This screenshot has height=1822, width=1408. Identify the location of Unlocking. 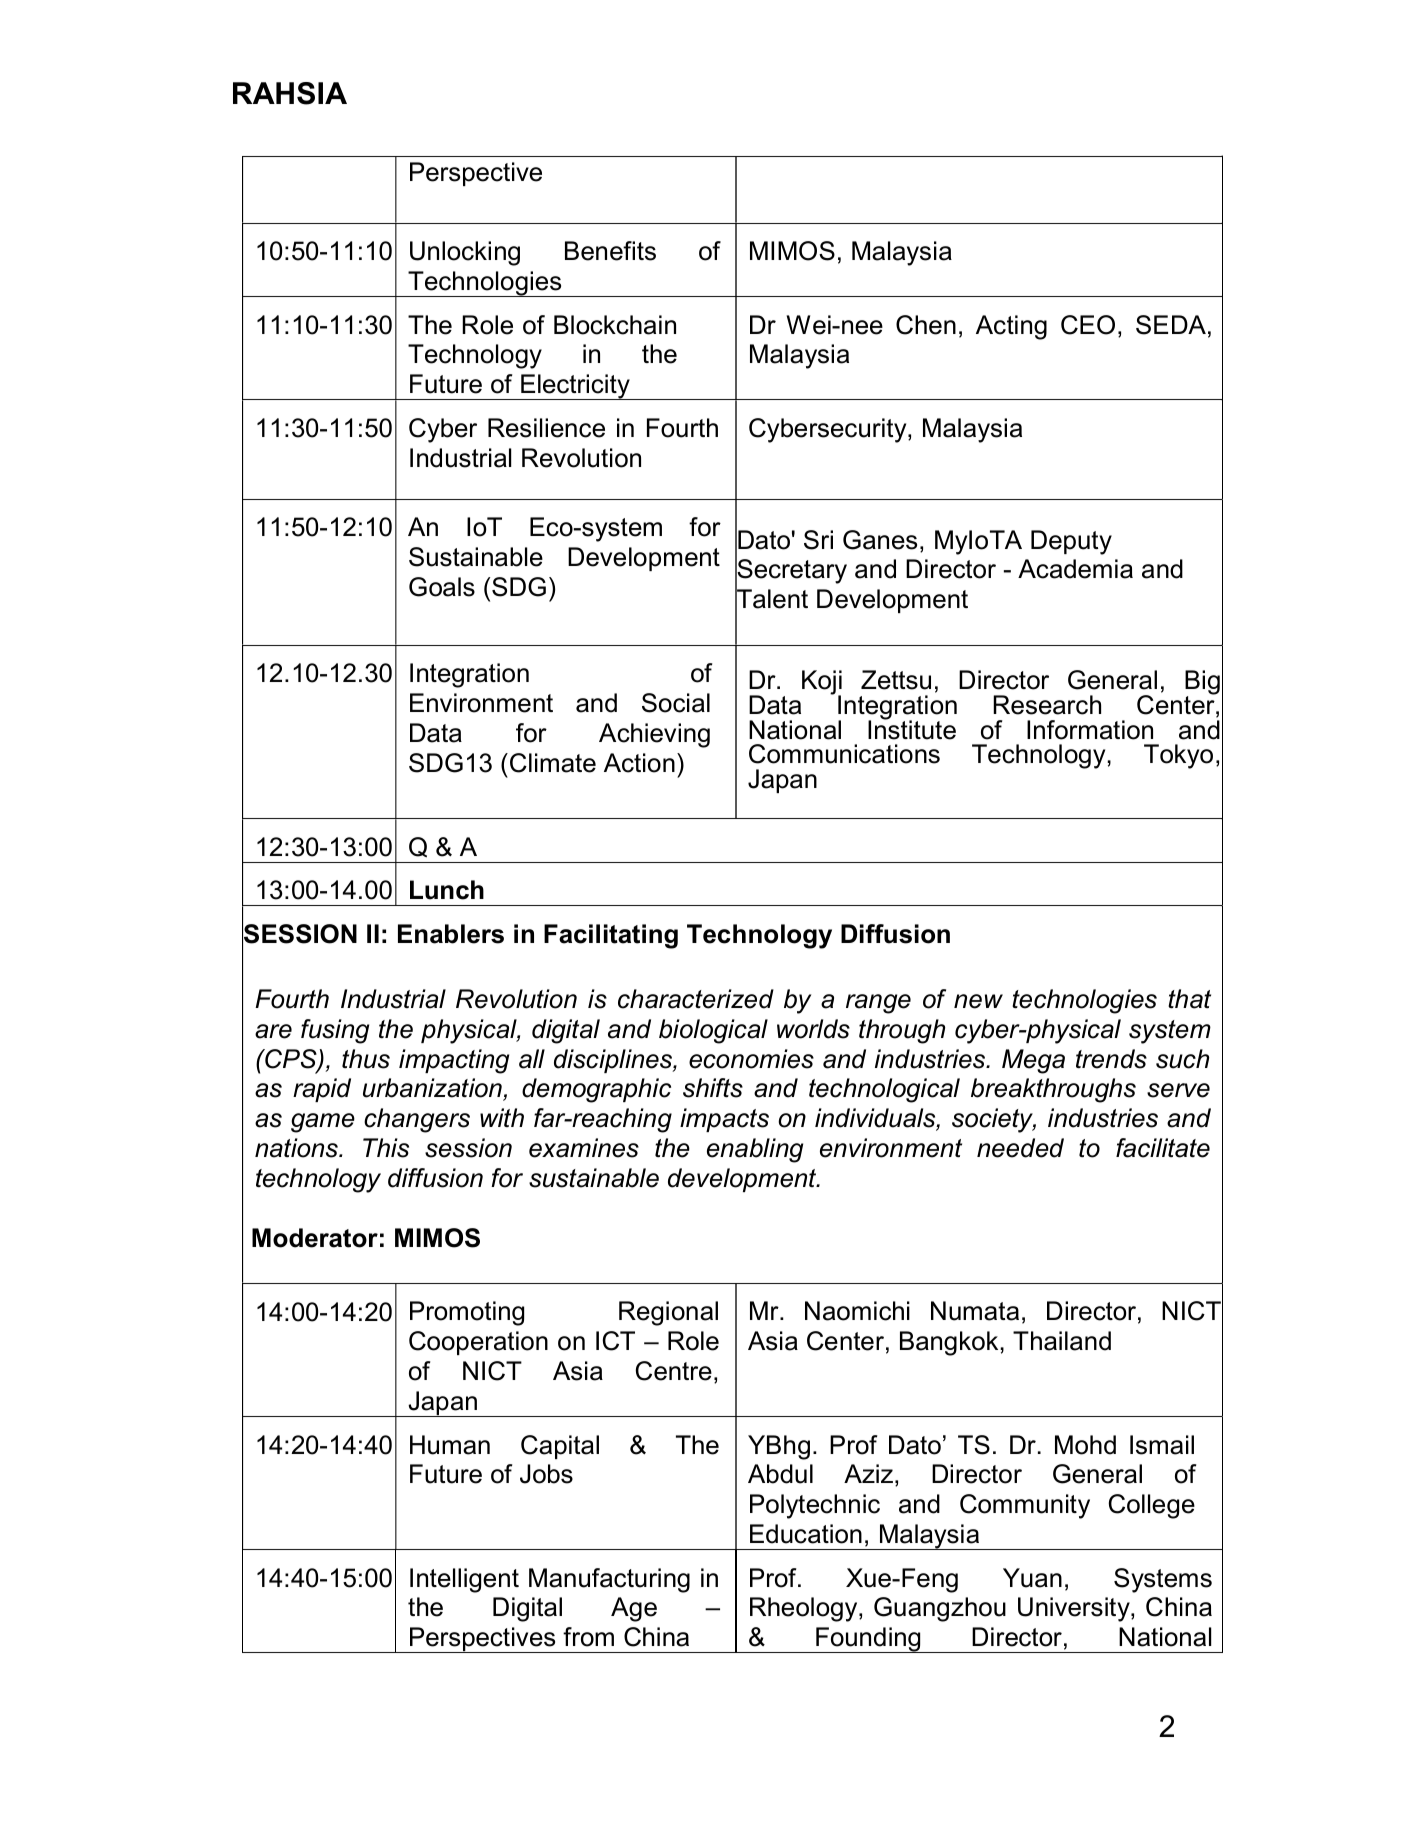
(465, 253).
